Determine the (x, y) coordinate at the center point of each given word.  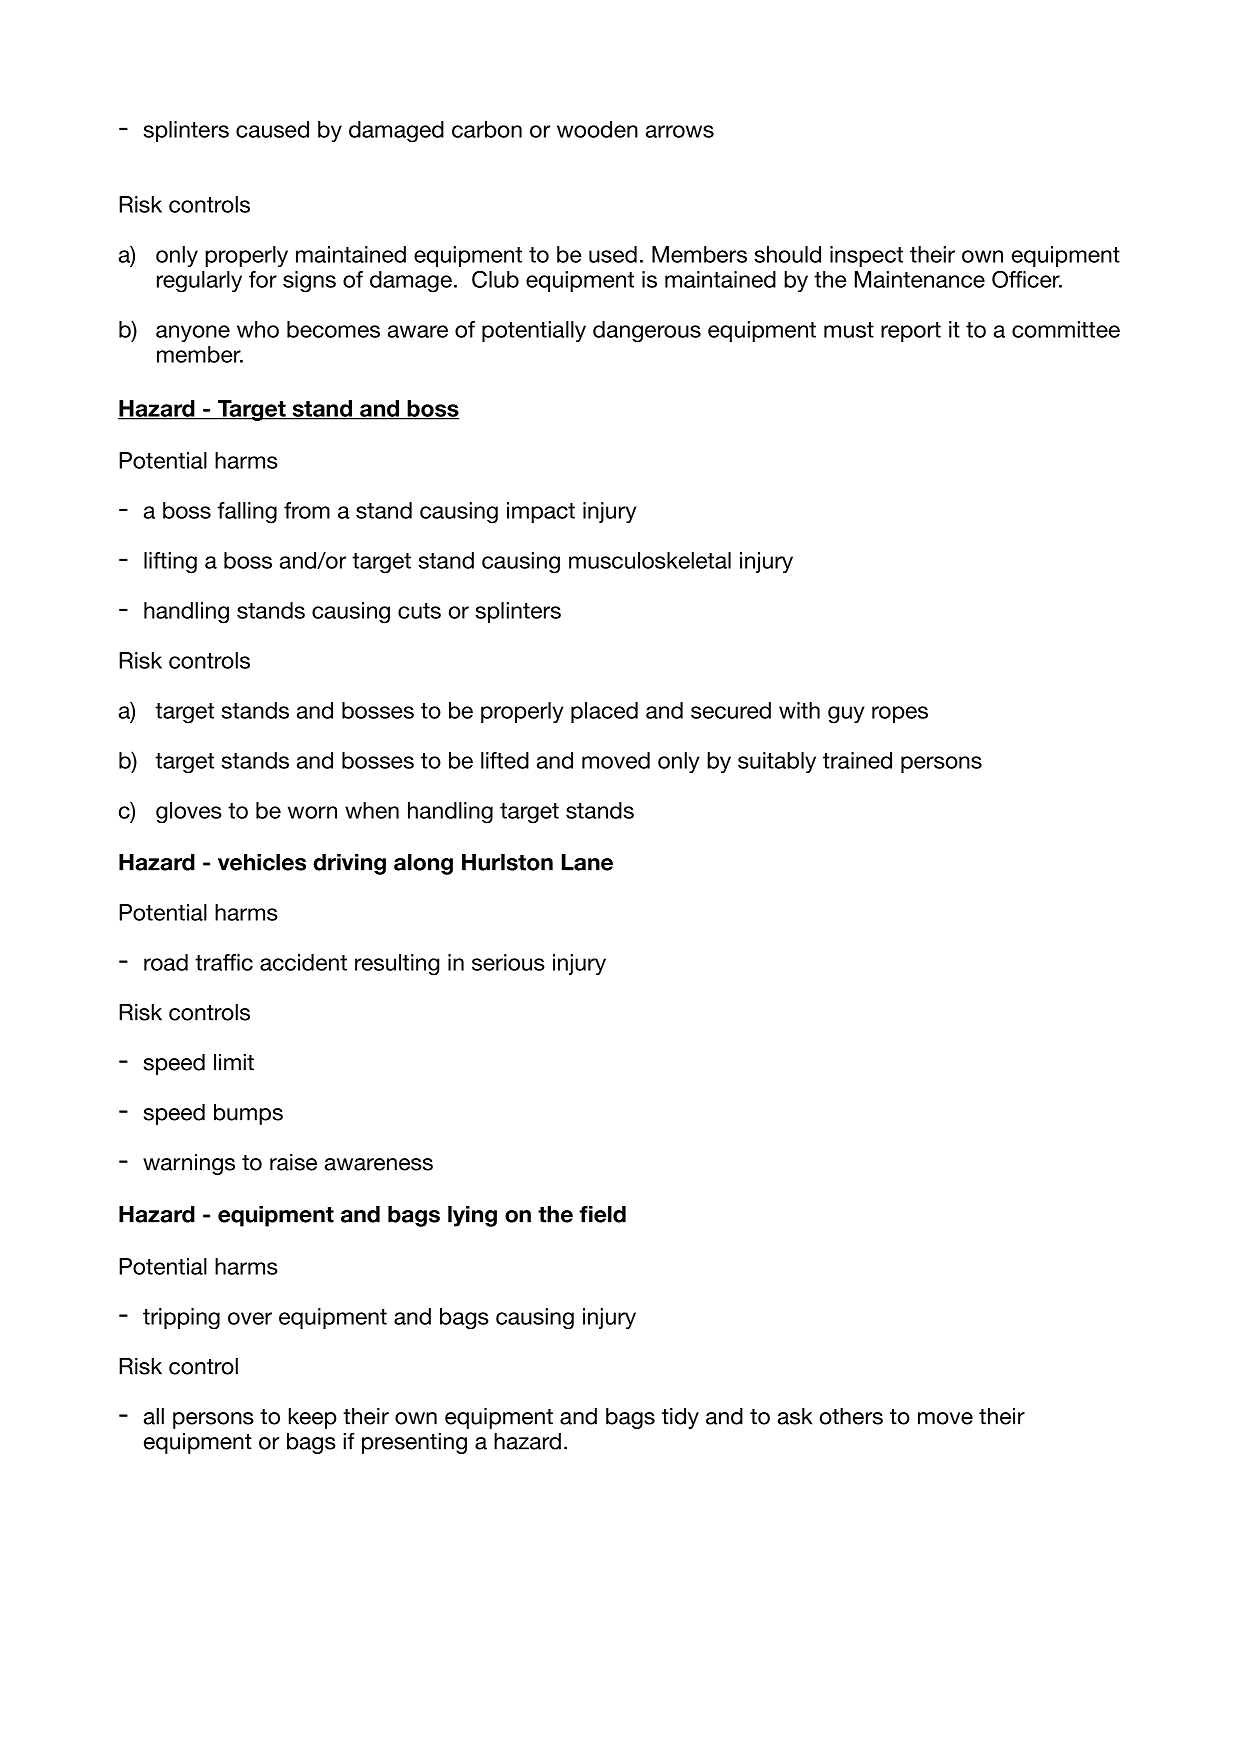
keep (313, 1418)
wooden (597, 129)
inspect (866, 256)
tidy (680, 1418)
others (851, 1416)
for (263, 279)
